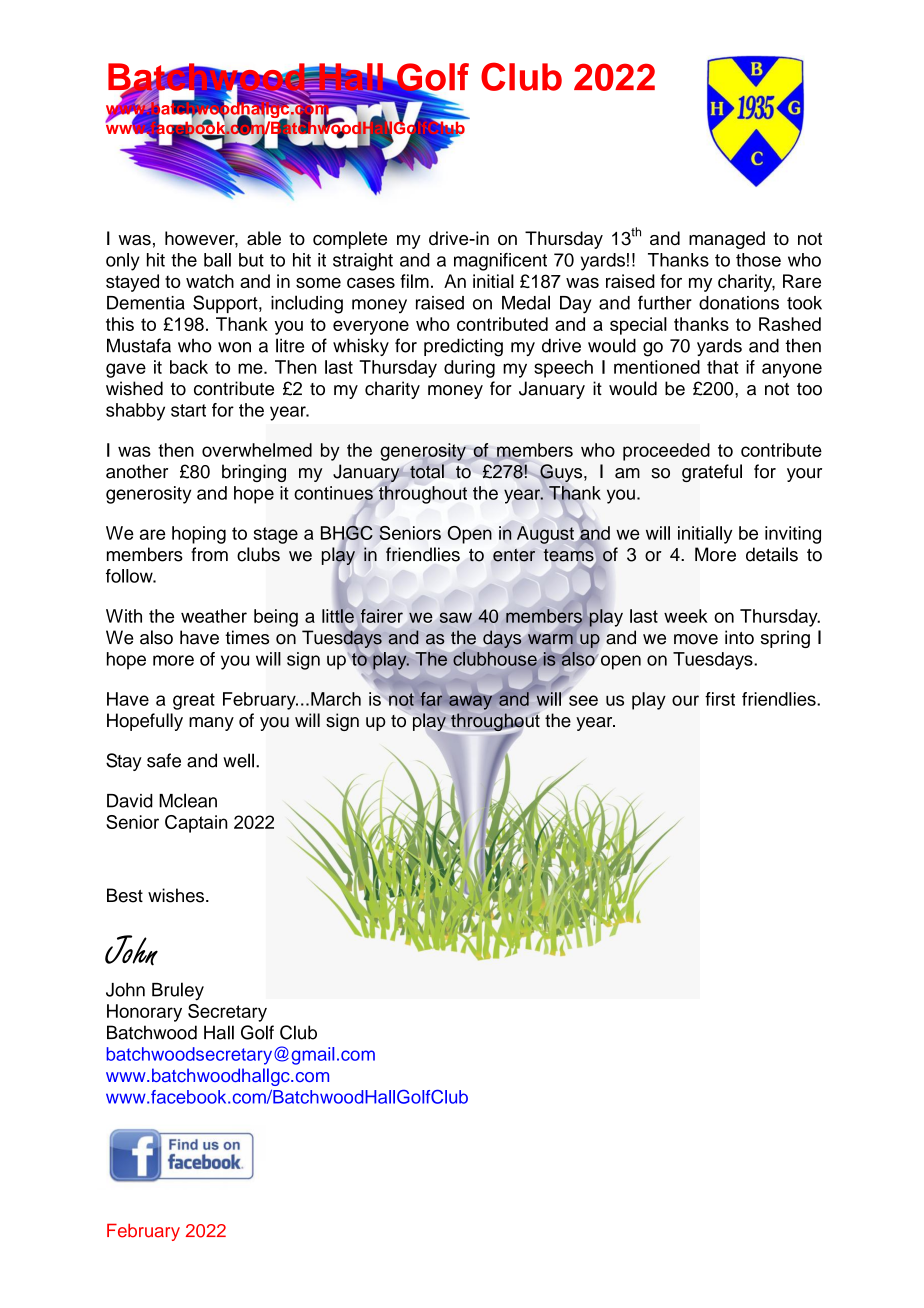 Image resolution: width=924 pixels, height=1308 pixels. I want to click on Mclean, so click(188, 800).
